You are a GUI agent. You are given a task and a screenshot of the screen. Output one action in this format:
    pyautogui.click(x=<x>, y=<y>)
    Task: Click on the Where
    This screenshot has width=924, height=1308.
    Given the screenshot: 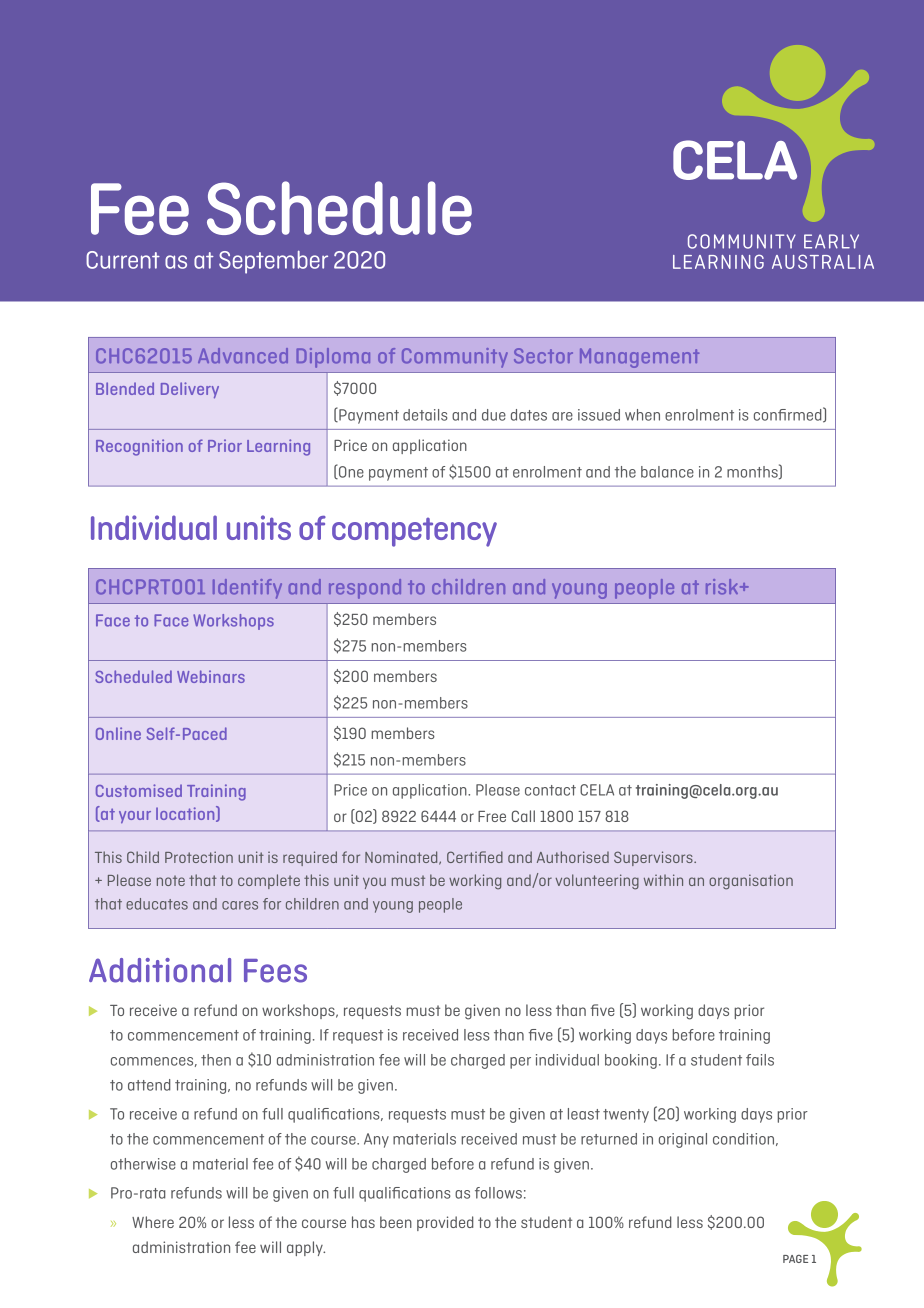 What is the action you would take?
    pyautogui.click(x=153, y=1222)
